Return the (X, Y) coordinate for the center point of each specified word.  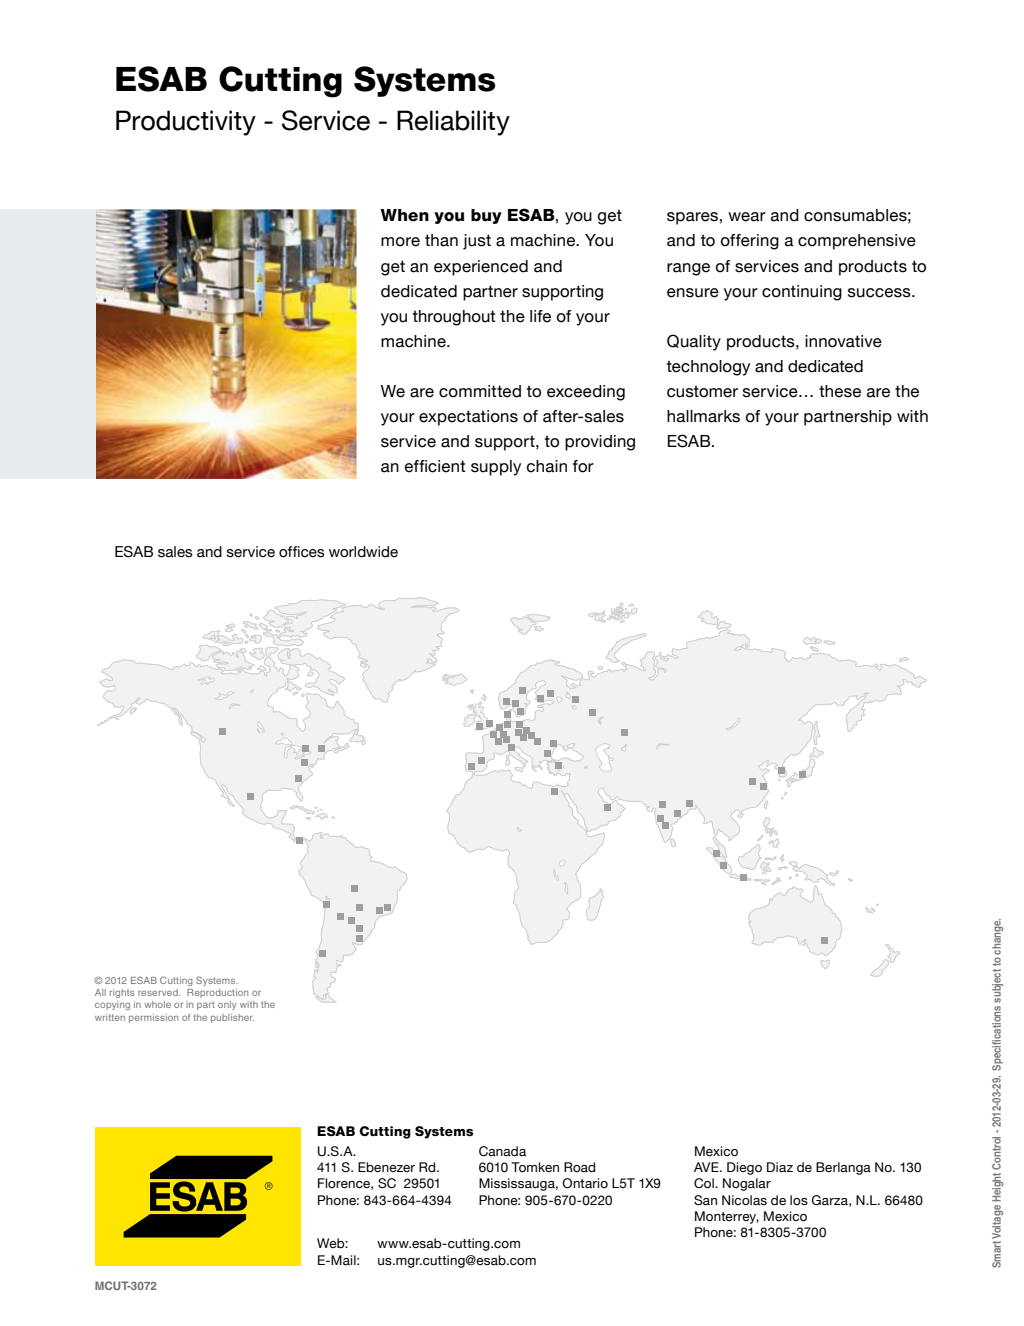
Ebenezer (386, 1167)
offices (301, 552)
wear (747, 217)
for (583, 466)
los (799, 1200)
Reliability (453, 123)
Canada (502, 1151)
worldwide (363, 552)
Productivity (186, 123)
